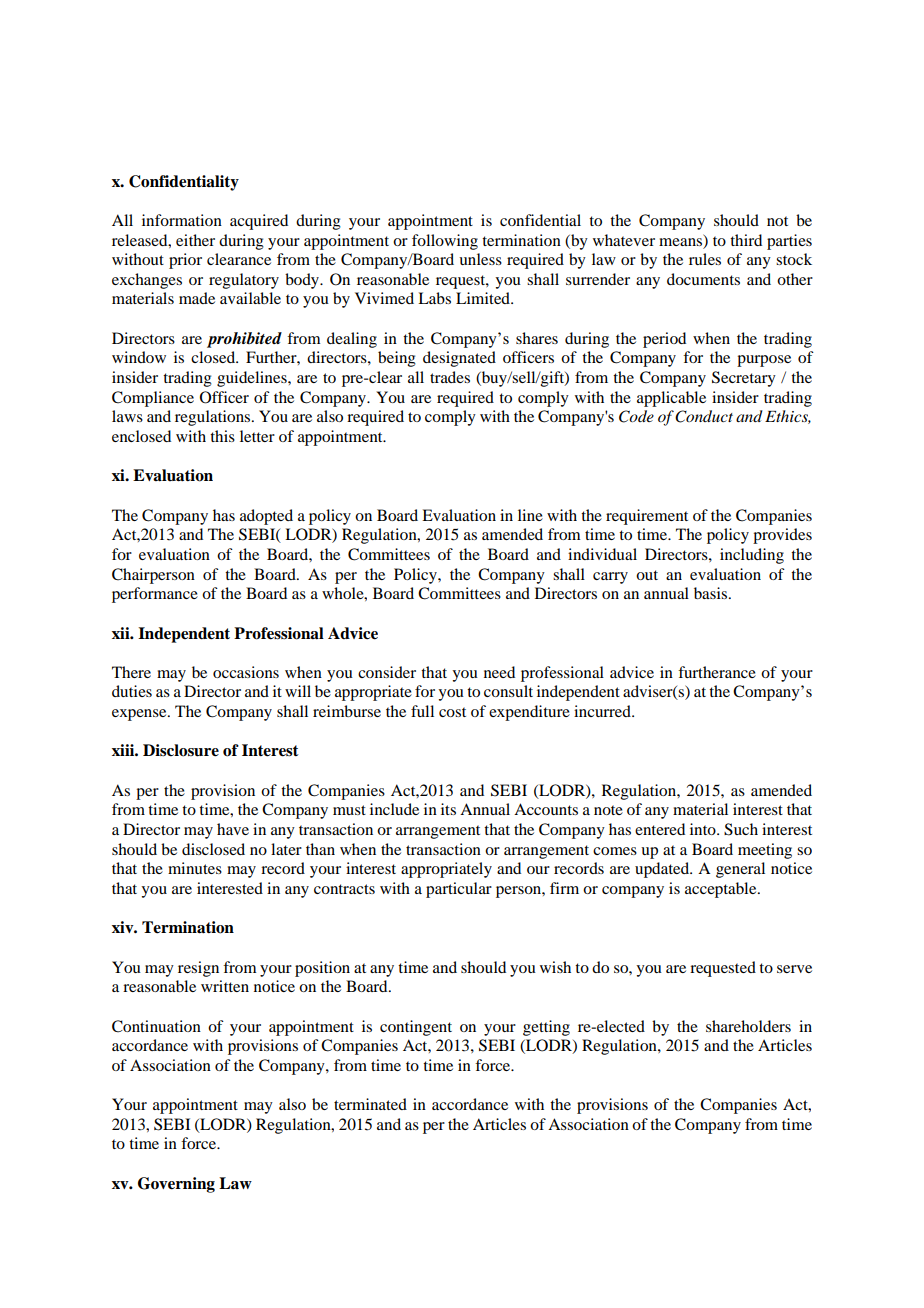 The image size is (924, 1308). Describe the element at coordinates (603, 711) in the screenshot. I see `incurred` at that location.
